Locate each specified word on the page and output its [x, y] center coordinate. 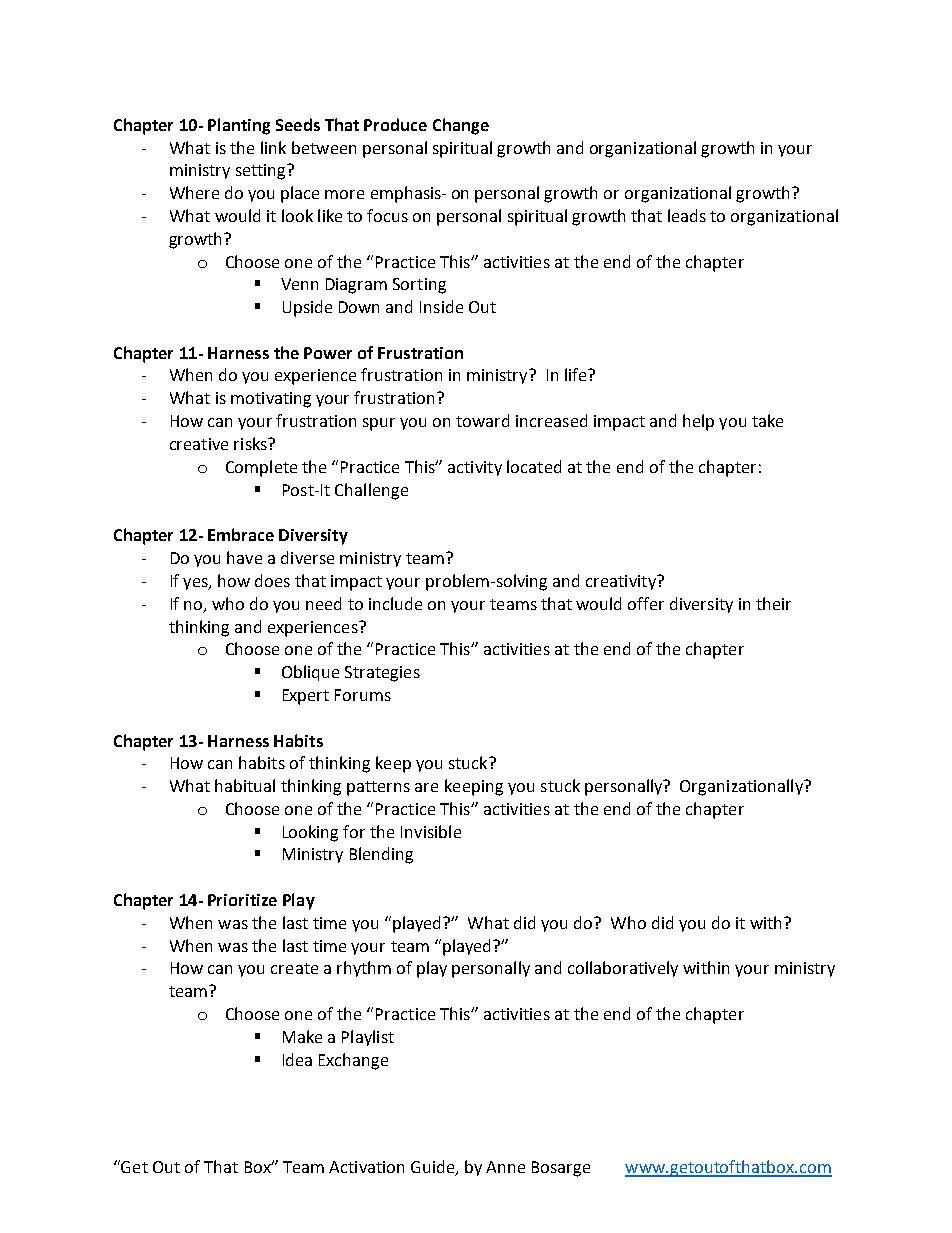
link [273, 147]
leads [687, 215]
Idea [297, 1059]
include [395, 603]
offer [646, 603]
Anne [505, 1167]
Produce [395, 124]
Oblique [310, 673]
